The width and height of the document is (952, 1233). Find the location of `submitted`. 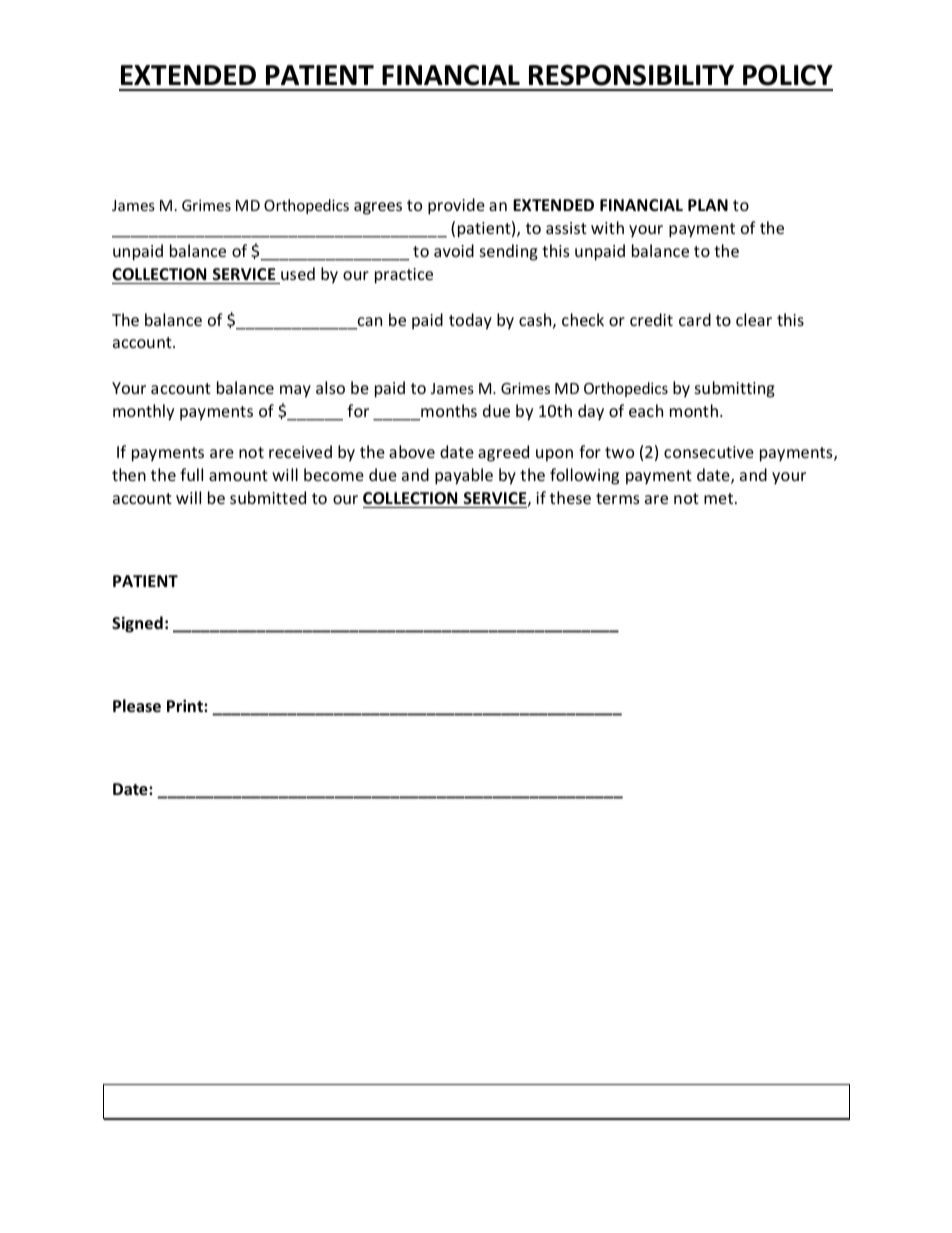

submitted is located at coordinates (268, 497).
